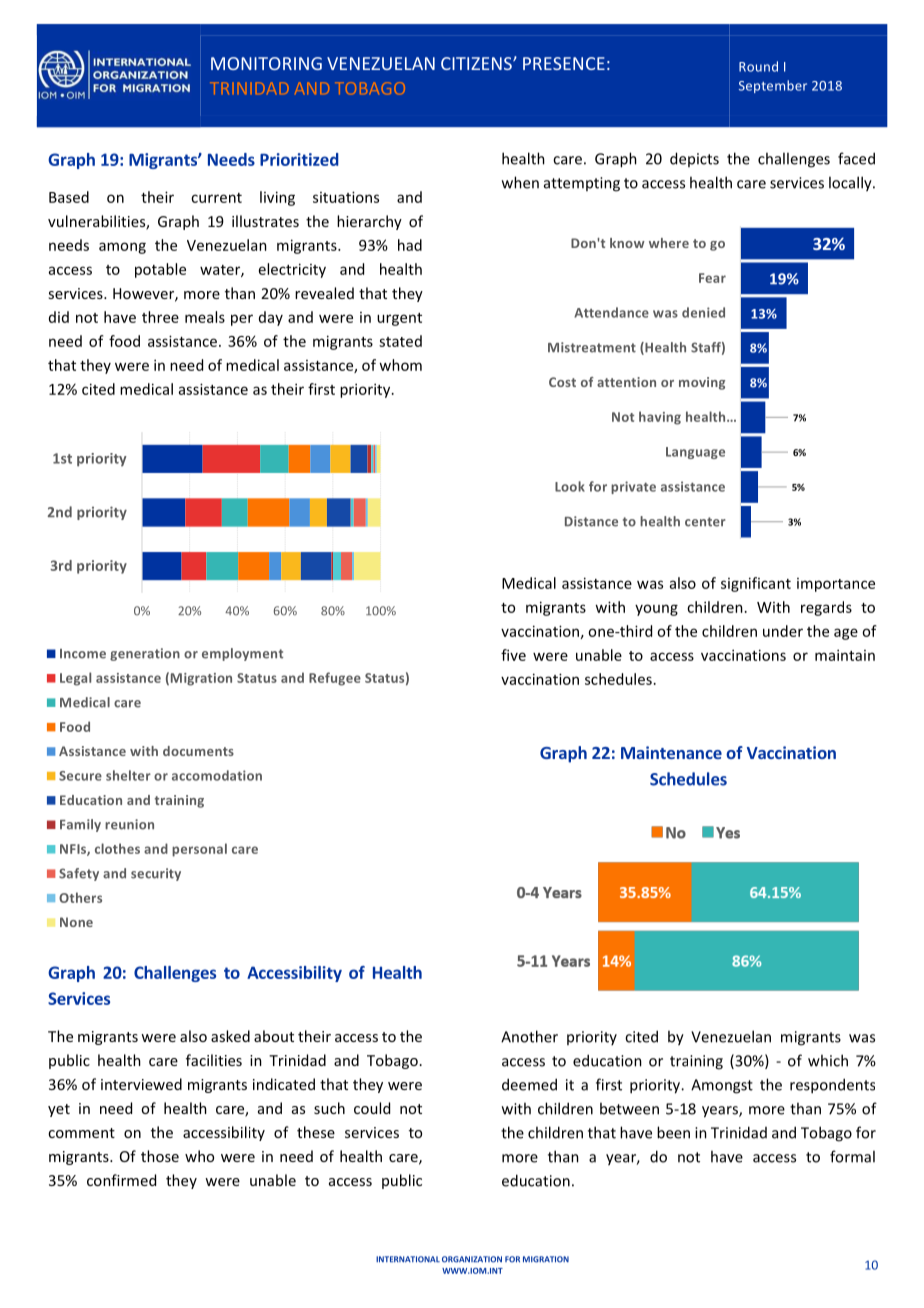 This page has height=1308, width=924. I want to click on September, so click(773, 86).
